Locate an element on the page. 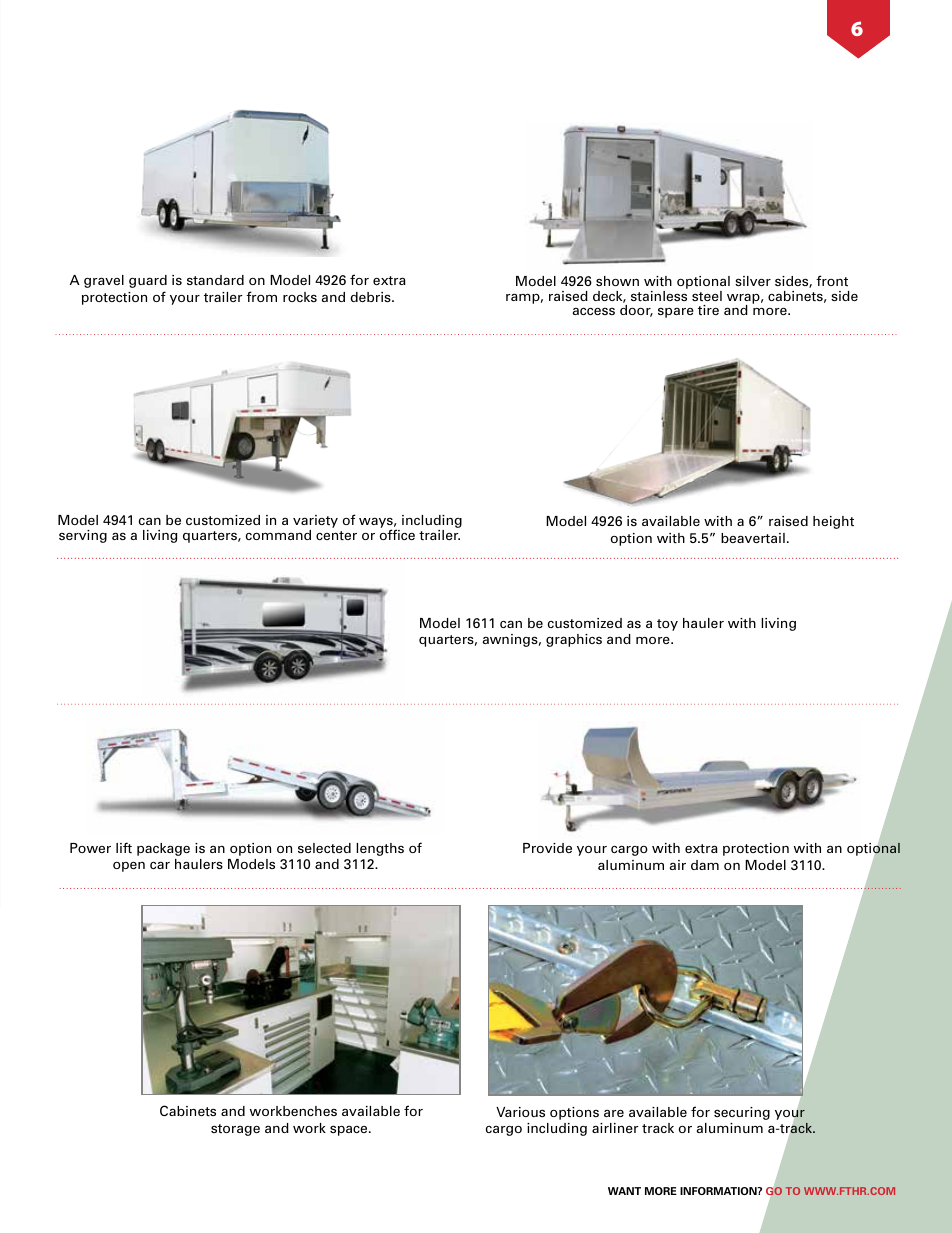 Image resolution: width=952 pixels, height=1233 pixels. package is located at coordinates (163, 849).
